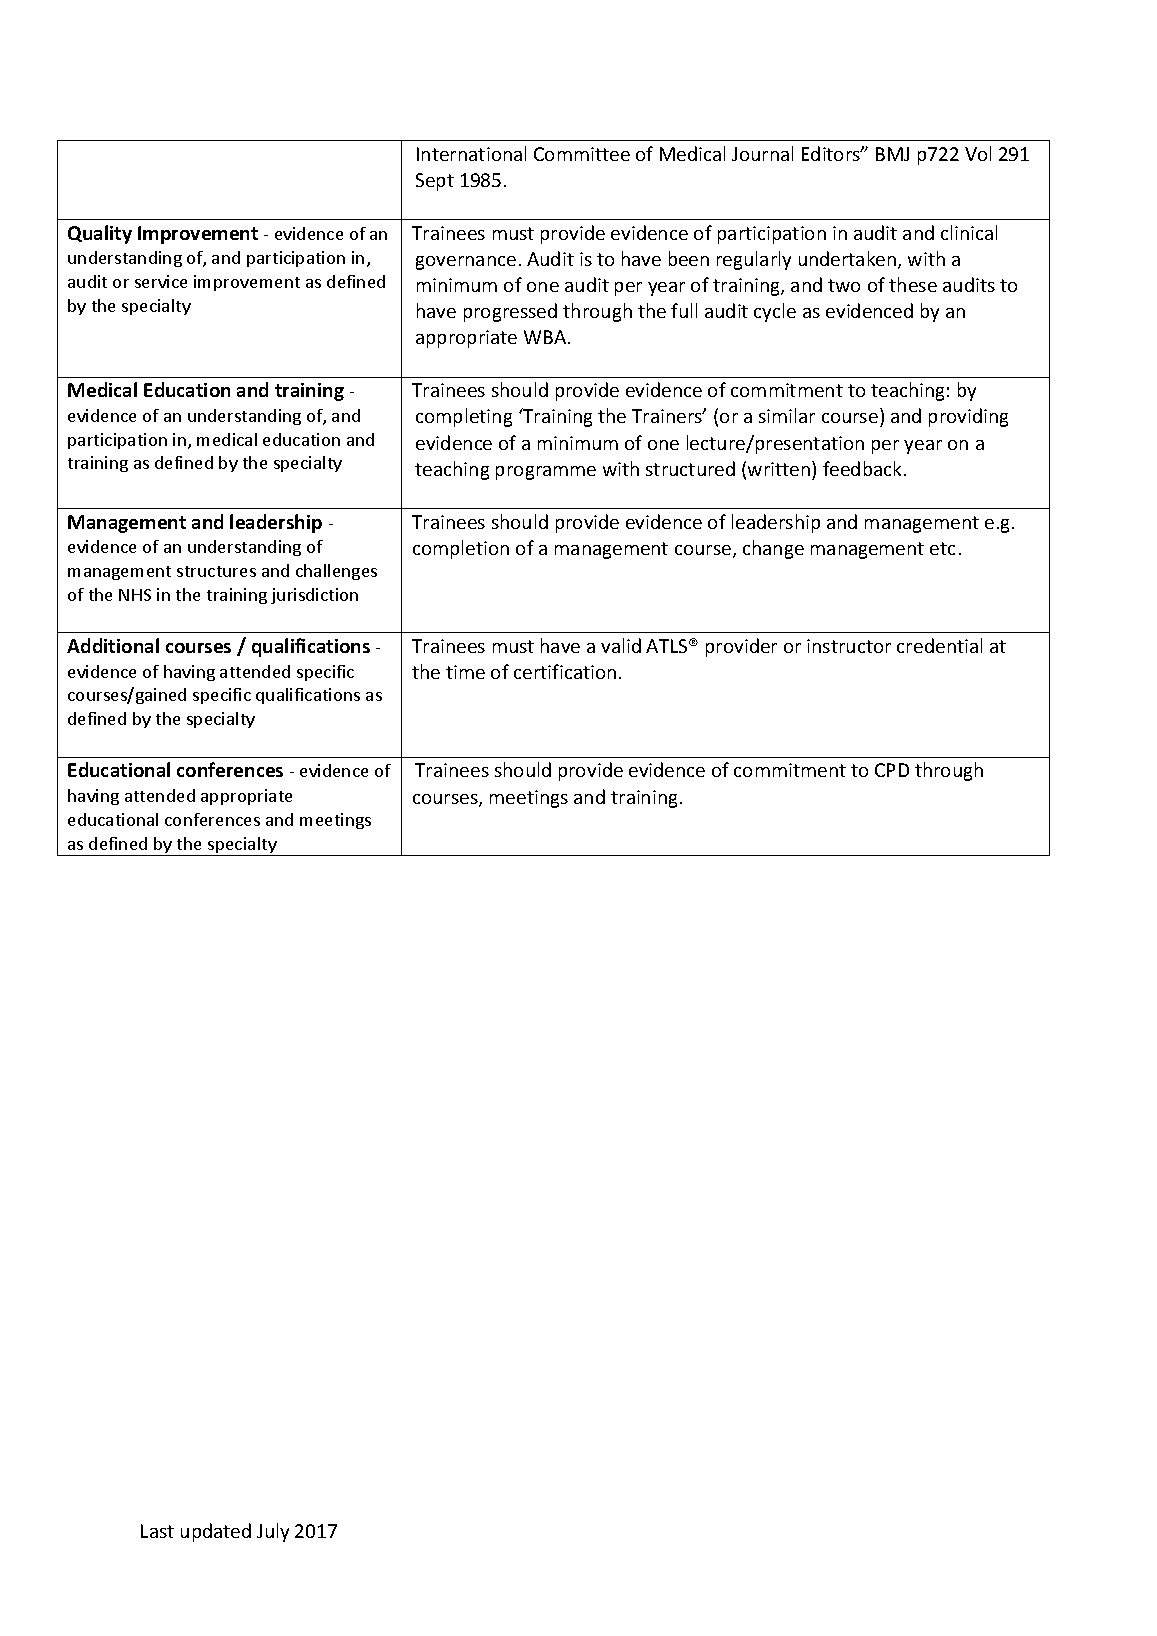 The height and width of the screenshot is (1636, 1157). I want to click on BMJ, so click(892, 154).
